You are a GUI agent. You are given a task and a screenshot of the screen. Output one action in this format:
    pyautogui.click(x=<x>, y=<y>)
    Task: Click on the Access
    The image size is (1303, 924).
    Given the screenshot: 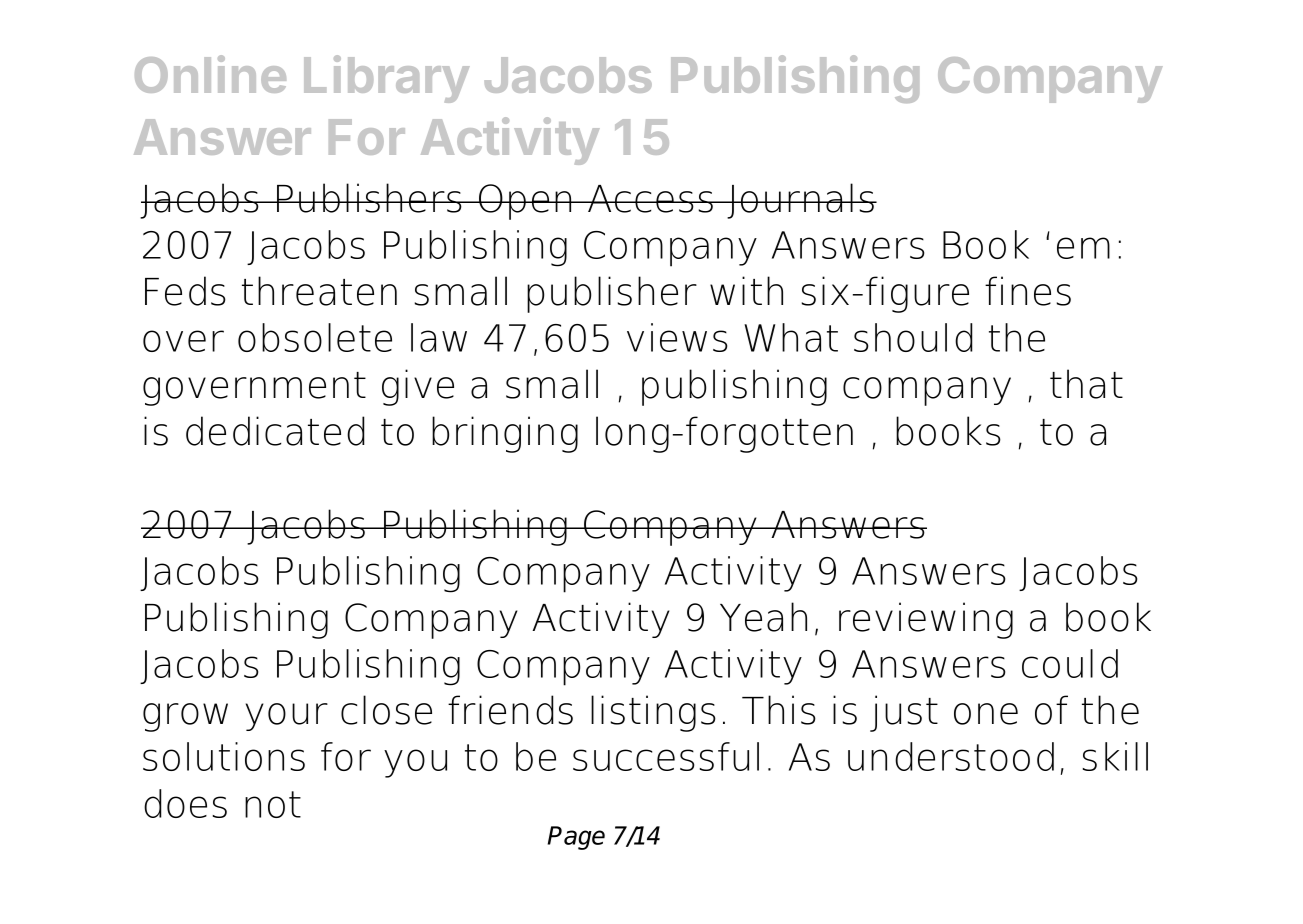 What is the action you would take?
    pyautogui.click(x=650, y=199)
